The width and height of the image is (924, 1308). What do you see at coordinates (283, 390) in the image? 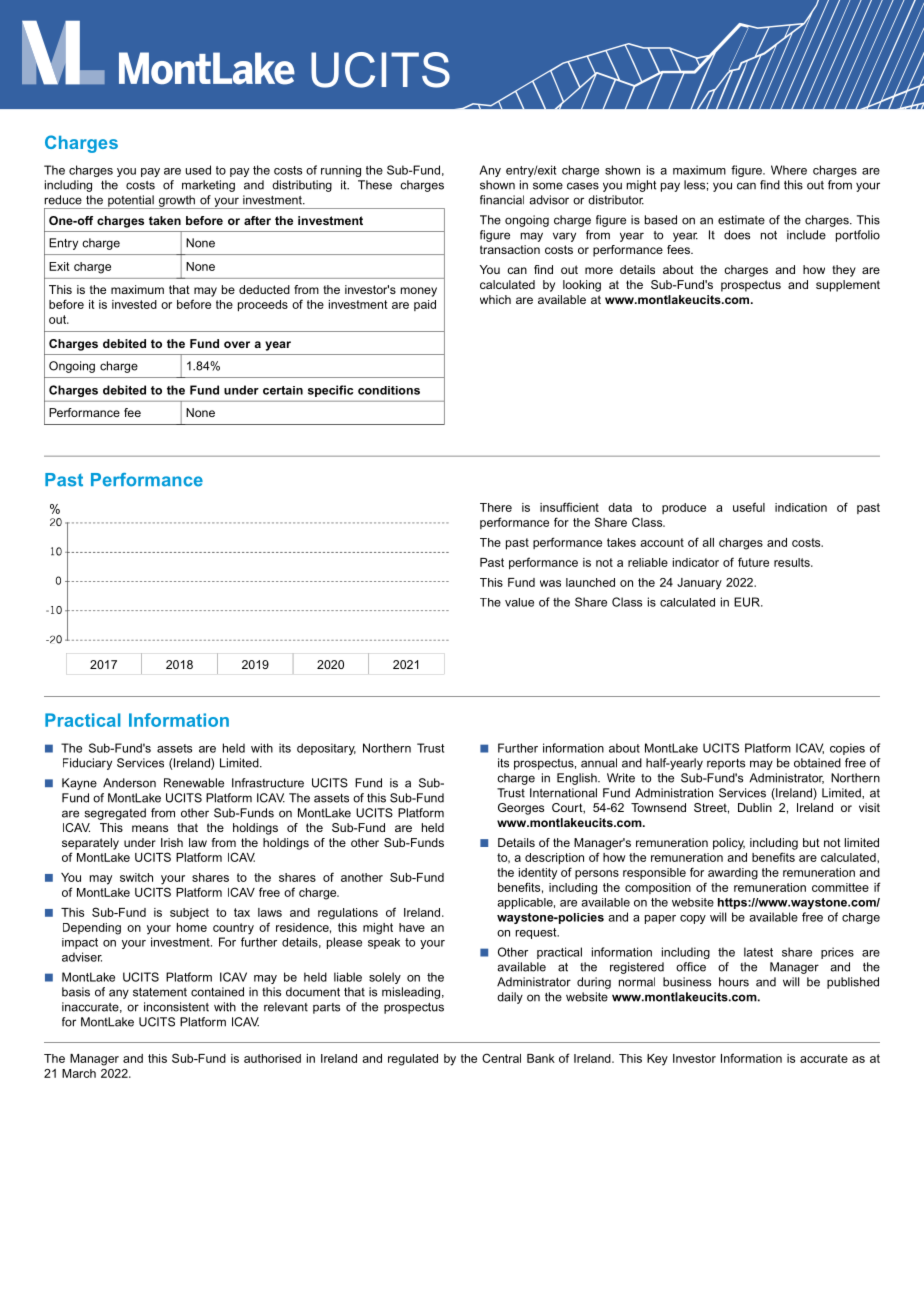
I see `certain` at bounding box center [283, 390].
